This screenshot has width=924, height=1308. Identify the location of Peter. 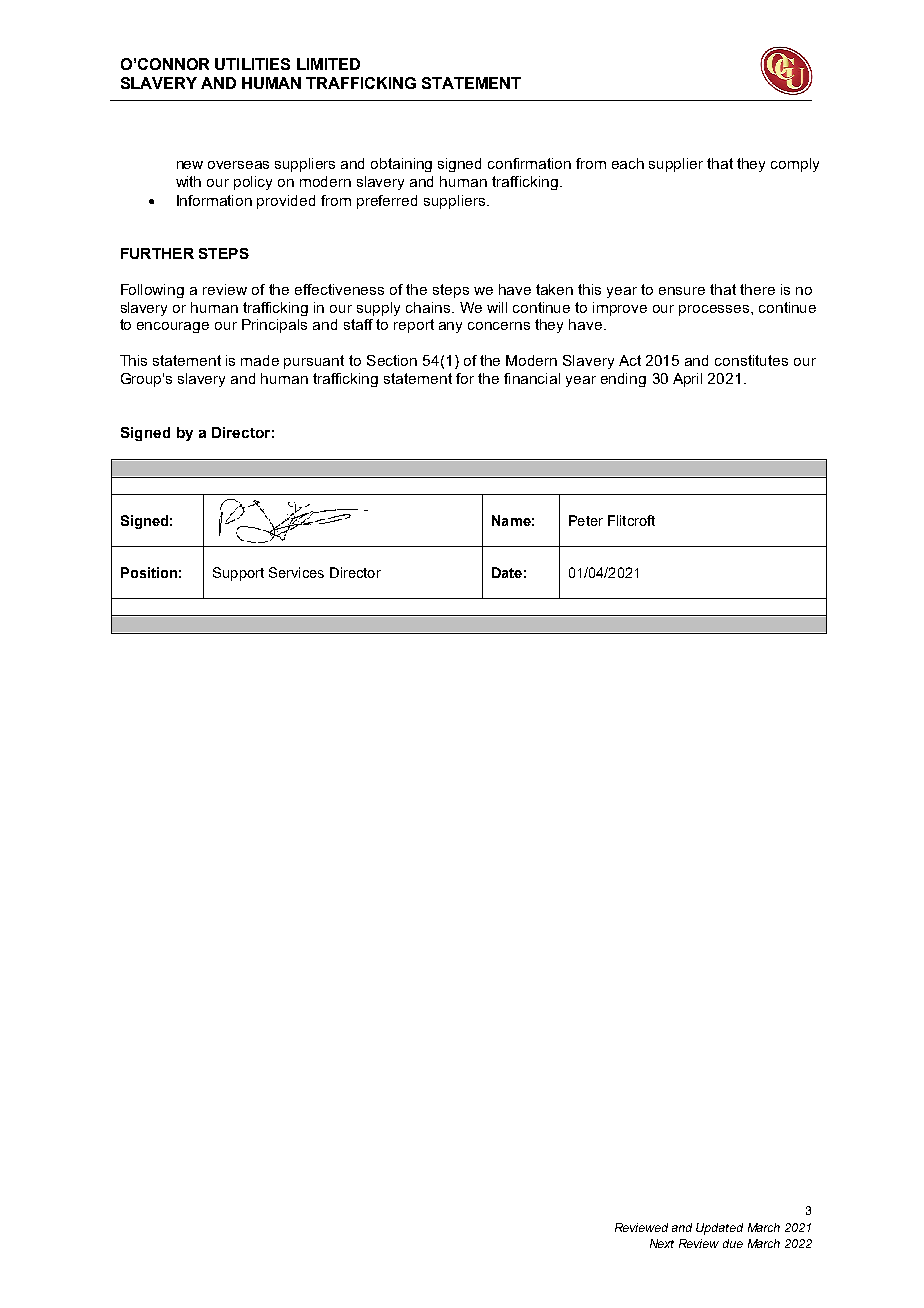
(586, 520).
